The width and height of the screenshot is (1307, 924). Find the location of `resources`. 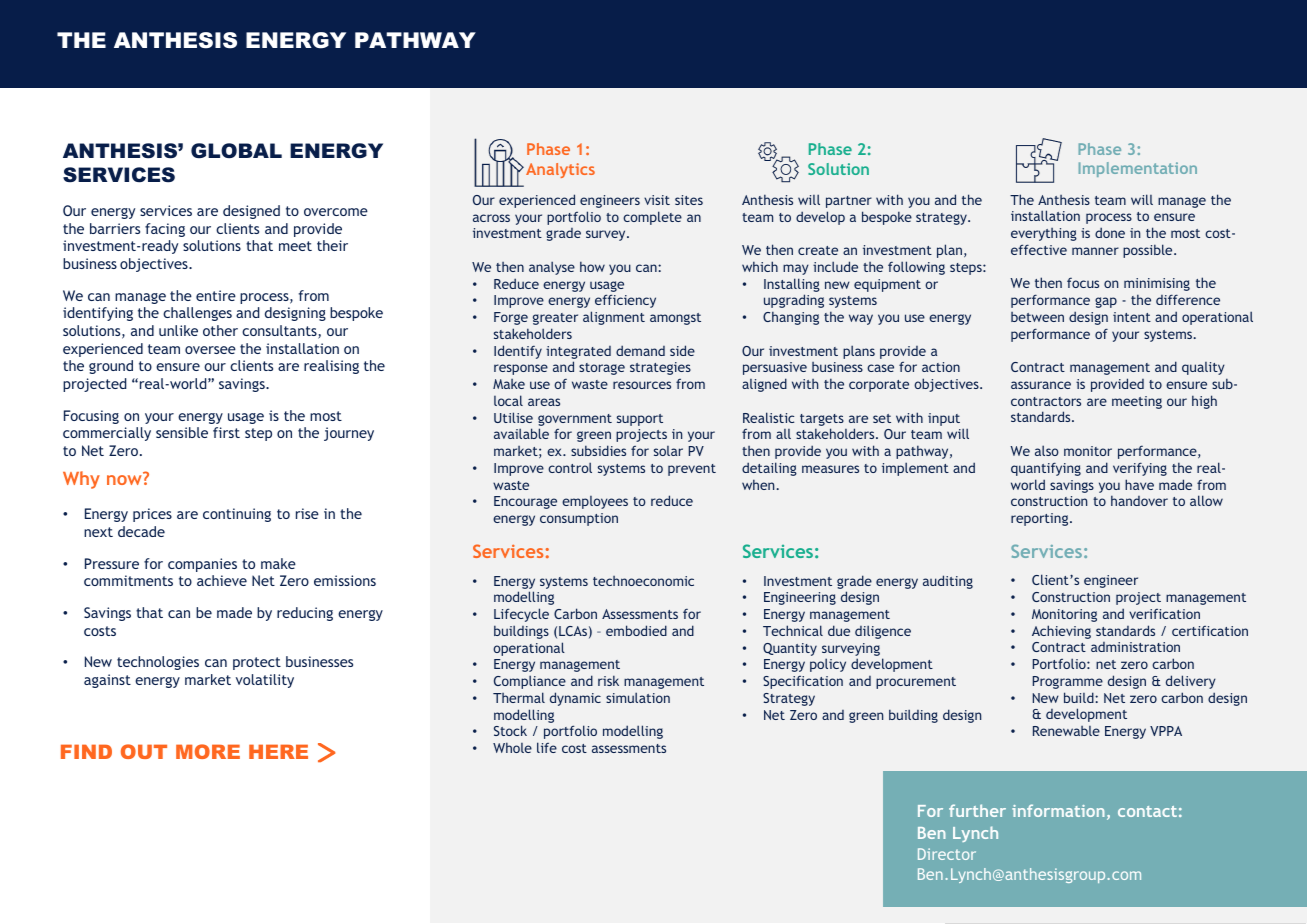

resources is located at coordinates (642, 385).
